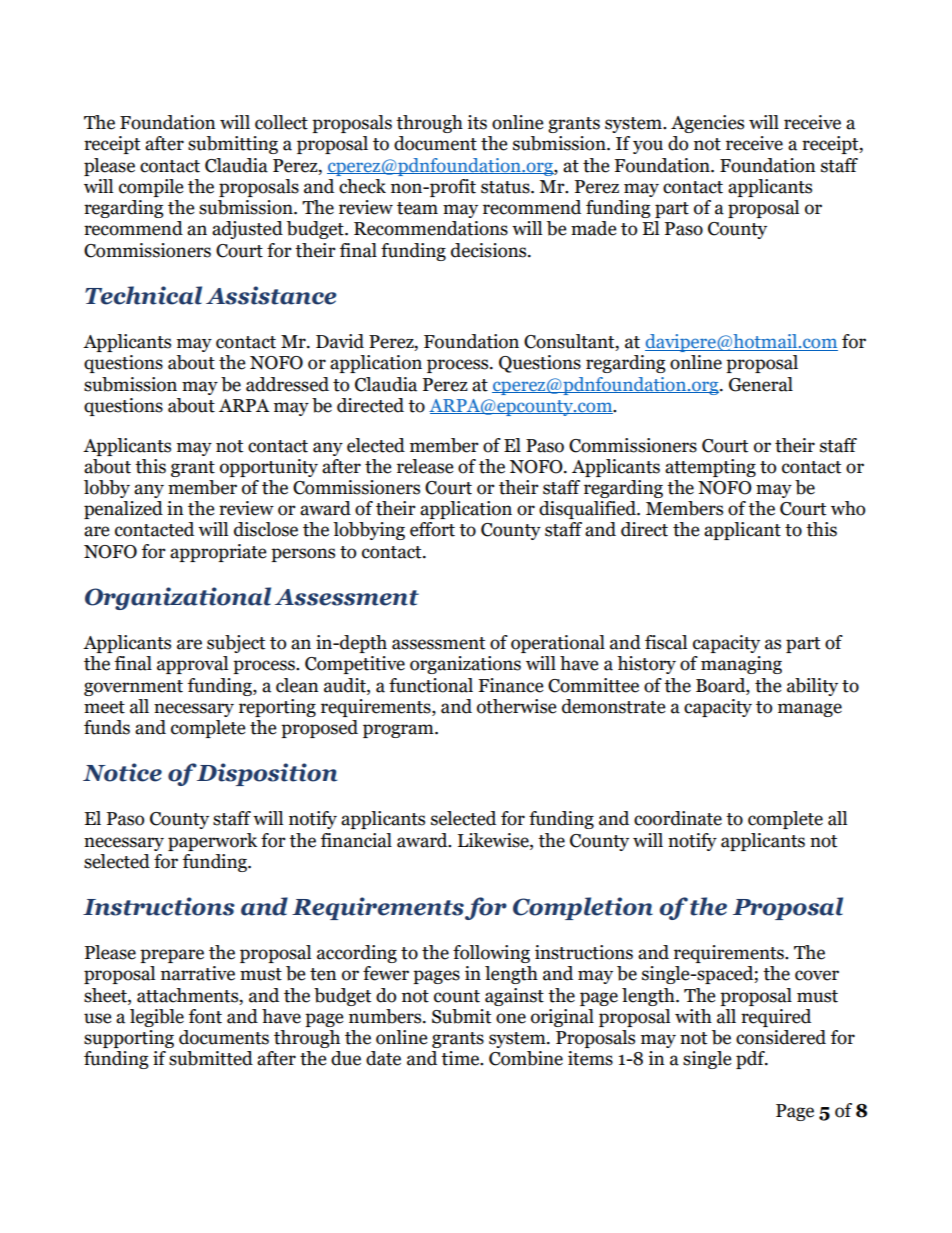 The width and height of the document is (952, 1233). Describe the element at coordinates (477, 122) in the document. I see `its` at that location.
